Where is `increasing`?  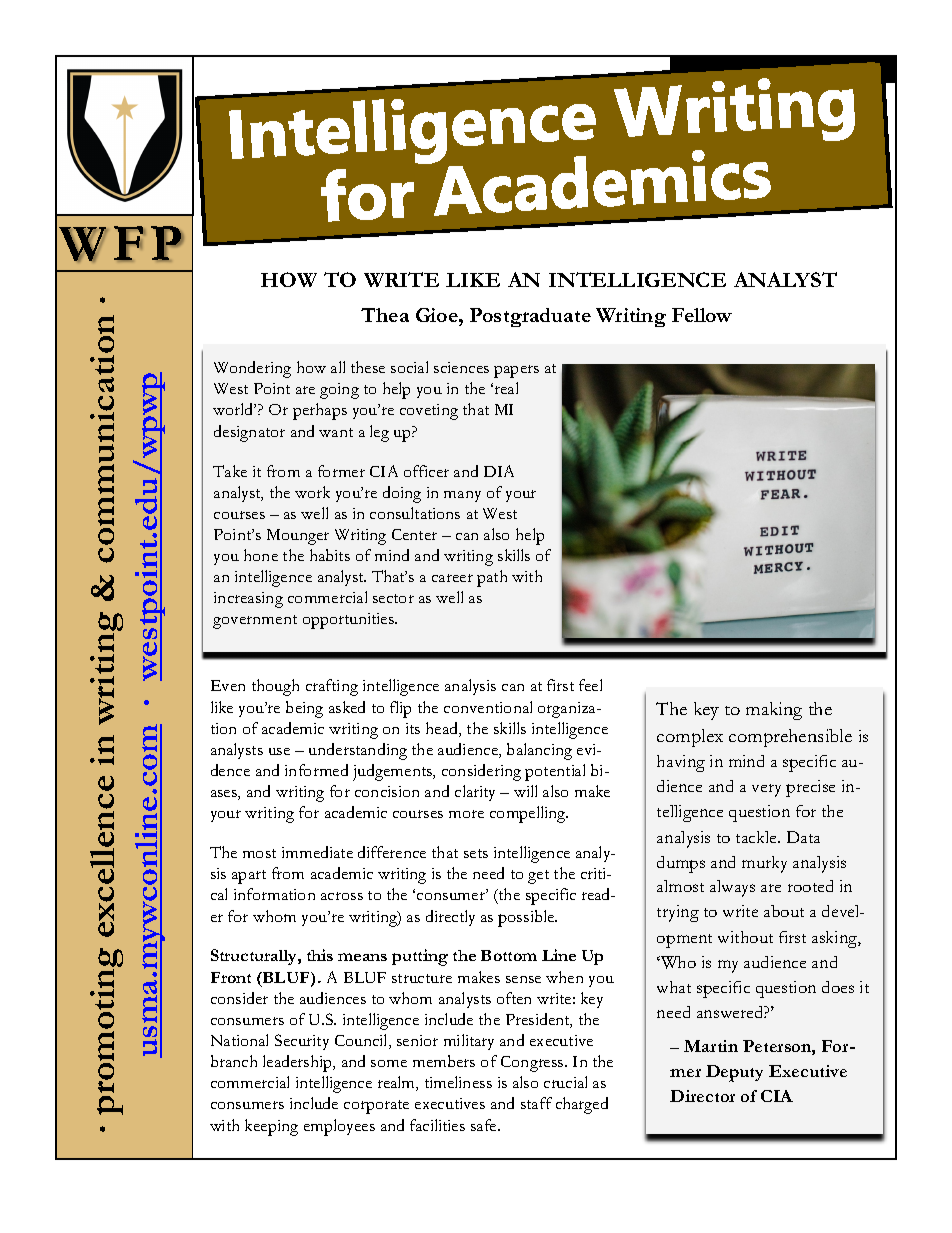
increasing is located at coordinates (248, 600).
